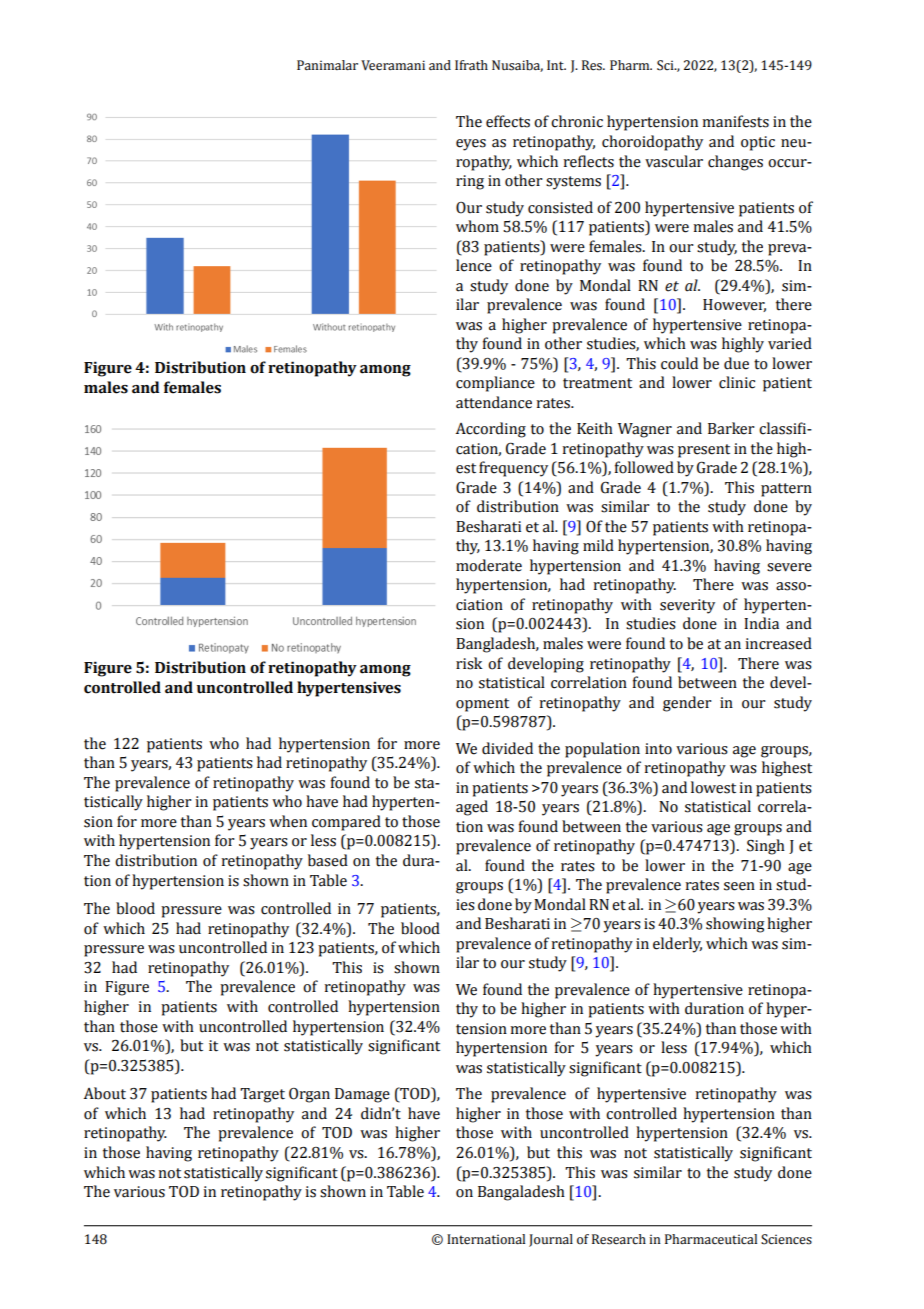  Describe the element at coordinates (739, 886) in the screenshot. I see `seen` at that location.
